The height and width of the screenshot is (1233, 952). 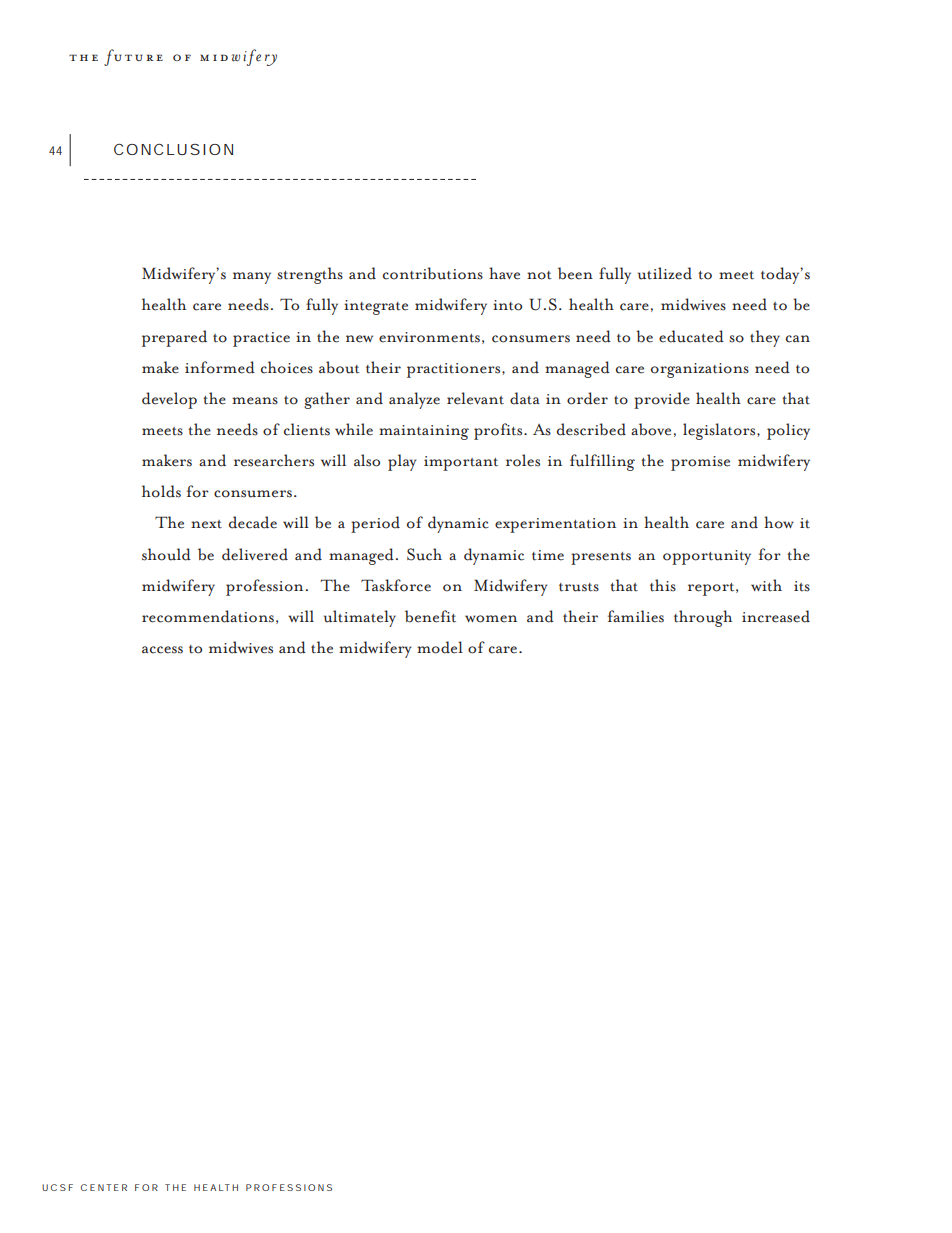 What do you see at coordinates (274, 460) in the screenshot?
I see `researchers` at bounding box center [274, 460].
